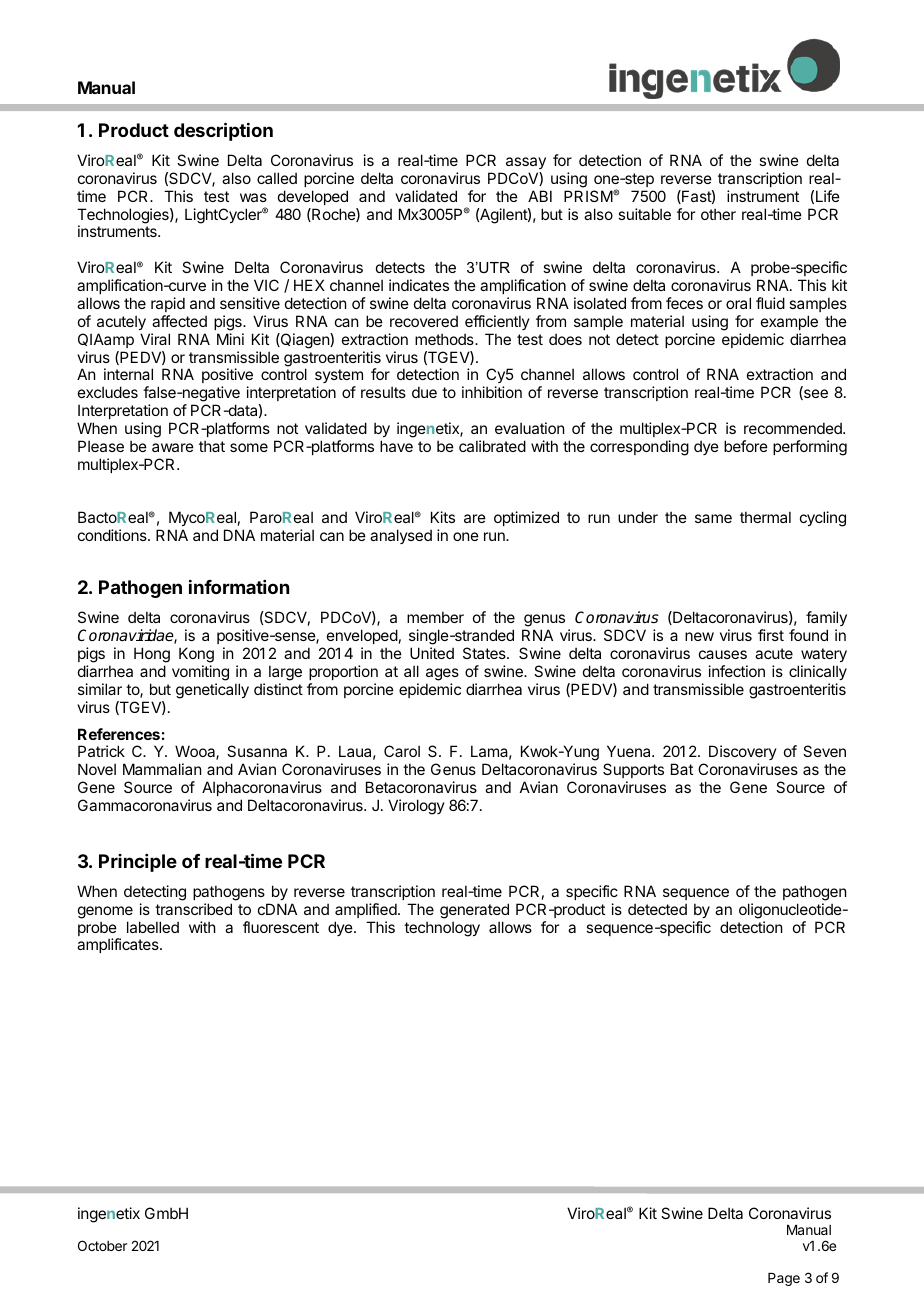 The width and height of the screenshot is (924, 1308). Describe the element at coordinates (526, 163) in the screenshot. I see `assay` at that location.
